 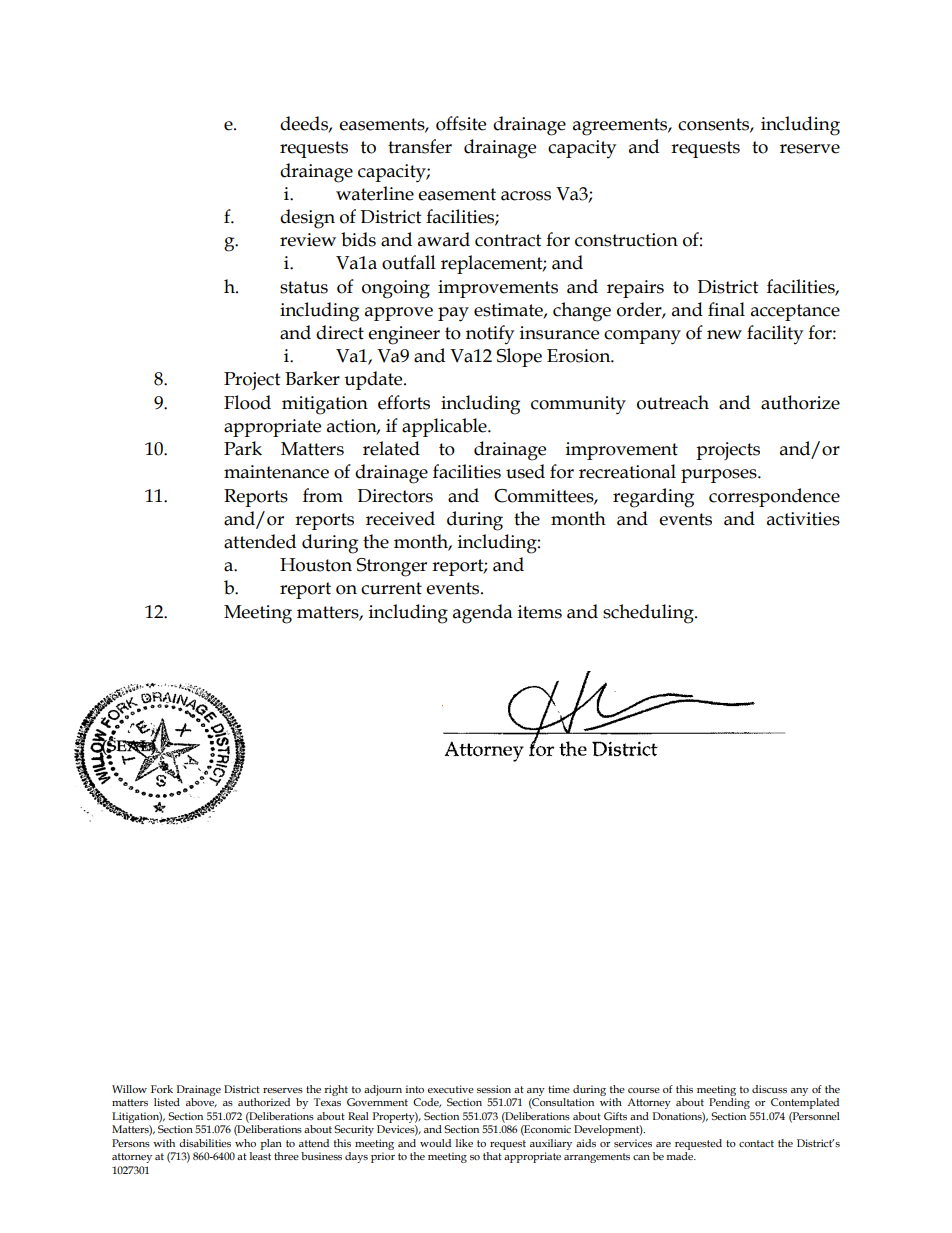 I want to click on construction, so click(x=626, y=240).
